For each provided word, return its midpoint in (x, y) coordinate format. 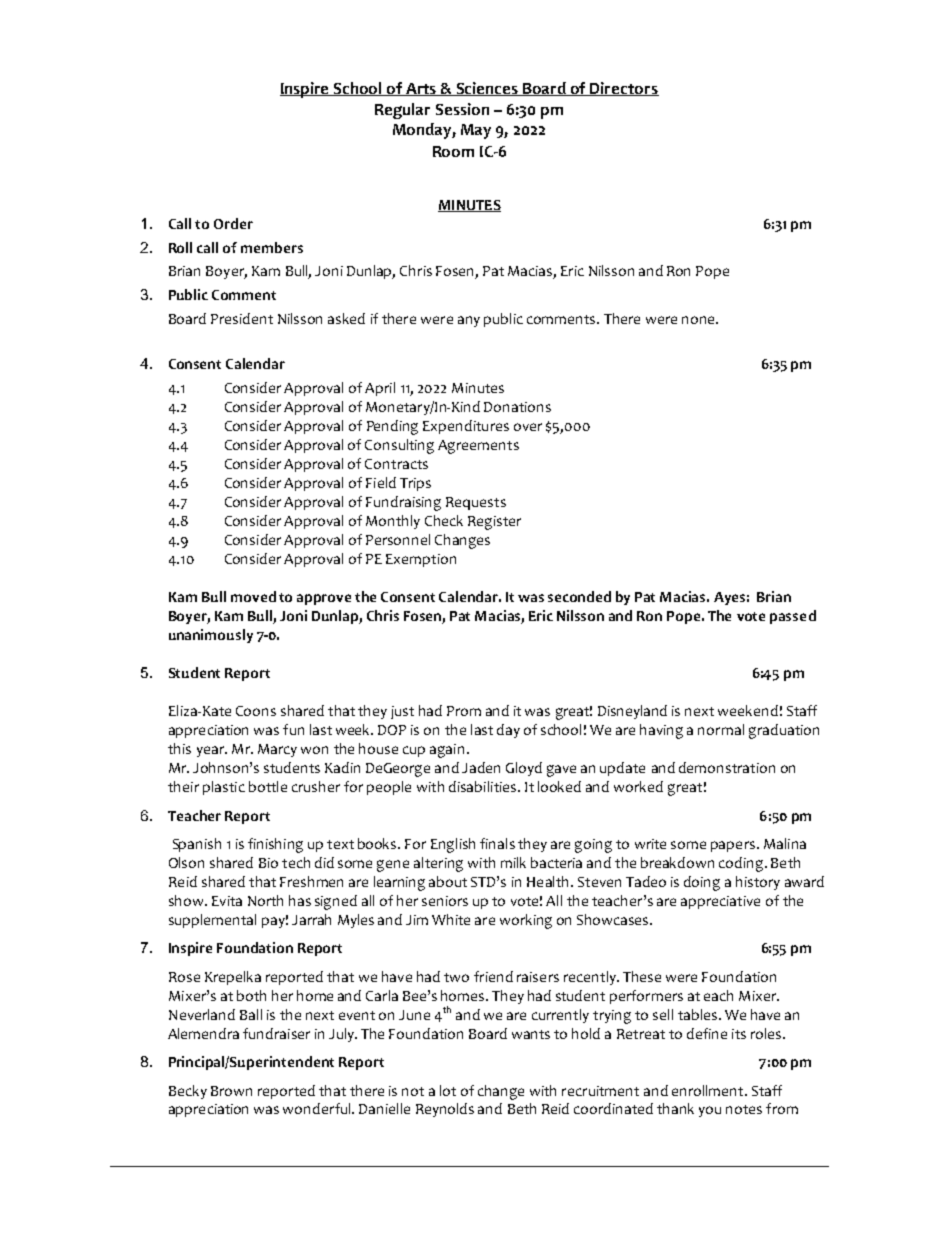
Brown (231, 1091)
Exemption (421, 560)
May (476, 131)
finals (497, 843)
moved (253, 596)
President (242, 318)
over (528, 427)
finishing (275, 845)
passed (793, 617)
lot (448, 1090)
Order (233, 223)
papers (733, 846)
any (469, 321)
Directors (624, 89)
